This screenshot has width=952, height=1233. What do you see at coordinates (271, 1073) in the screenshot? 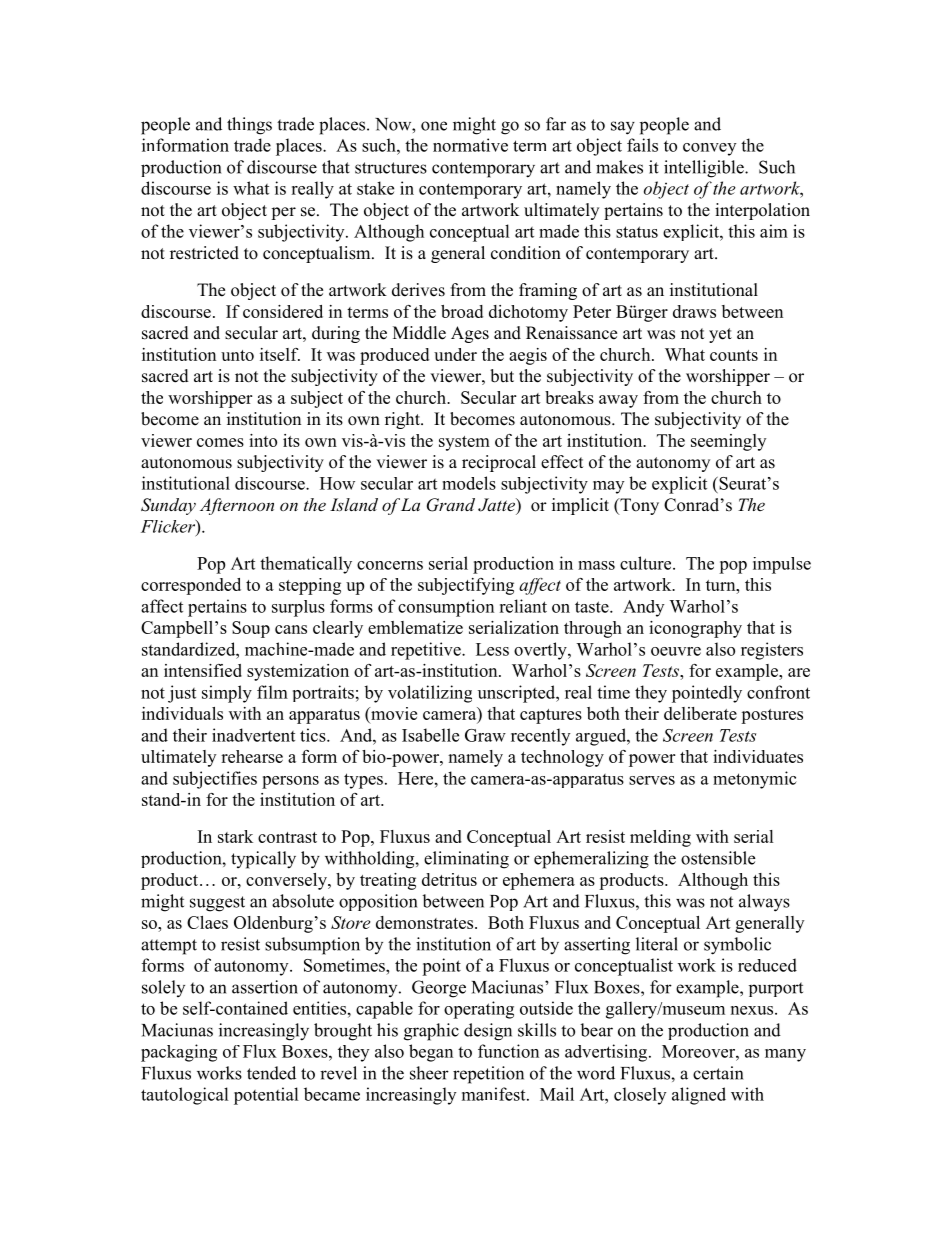
I see `tended` at bounding box center [271, 1073].
